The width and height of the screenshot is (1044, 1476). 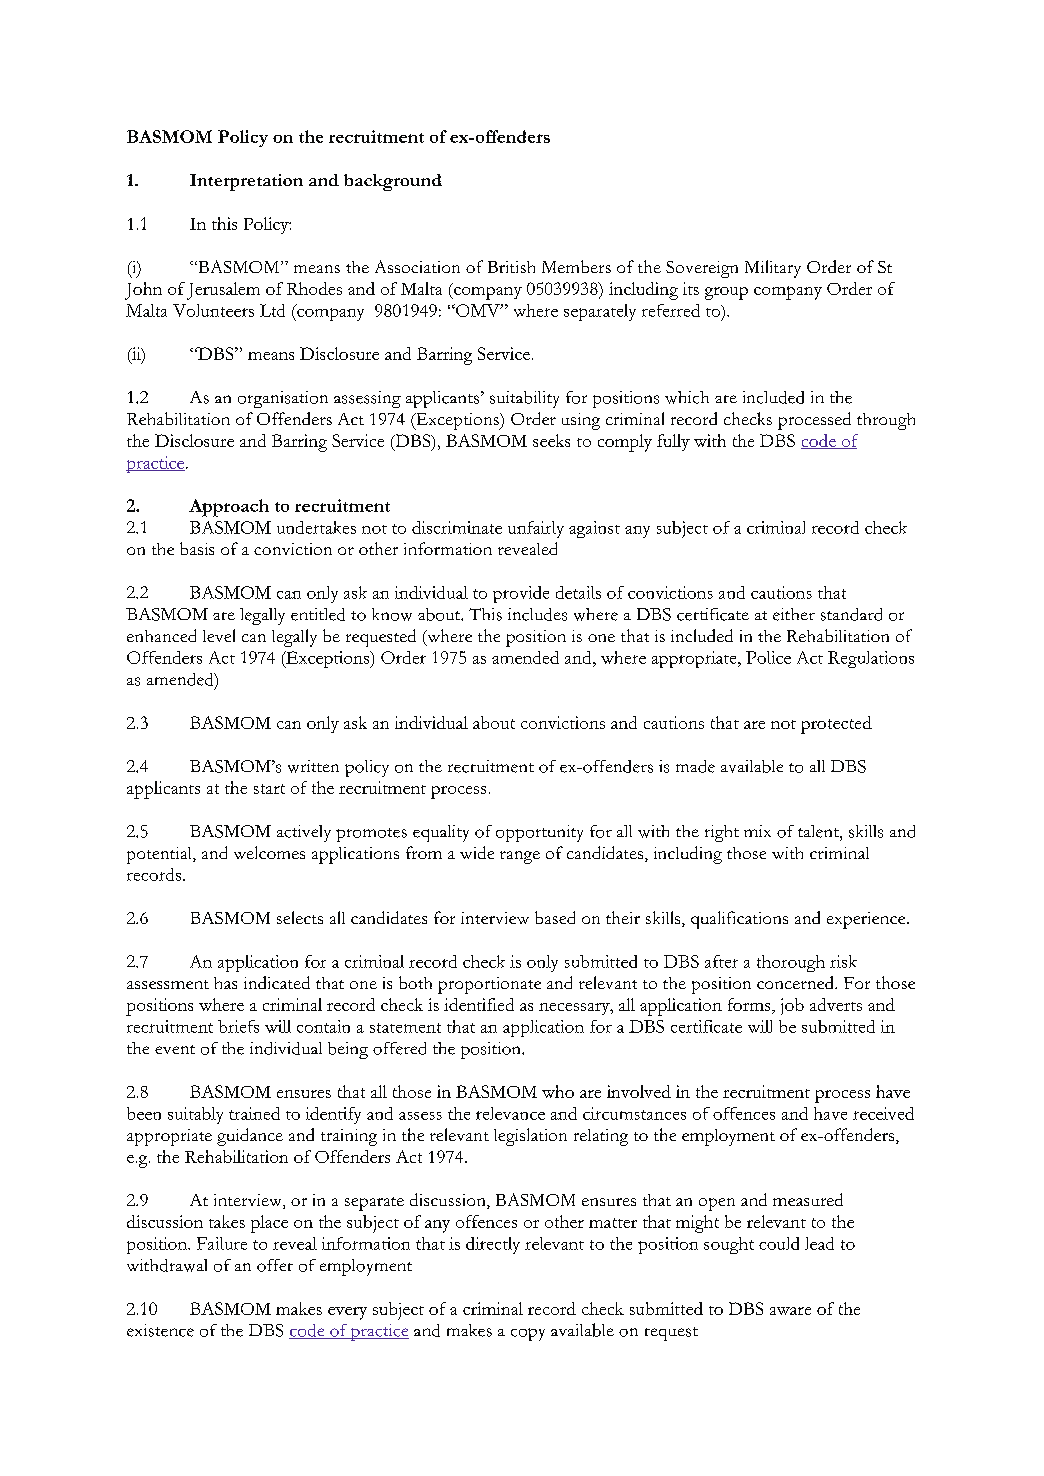 I want to click on Interpretation, so click(x=246, y=182).
